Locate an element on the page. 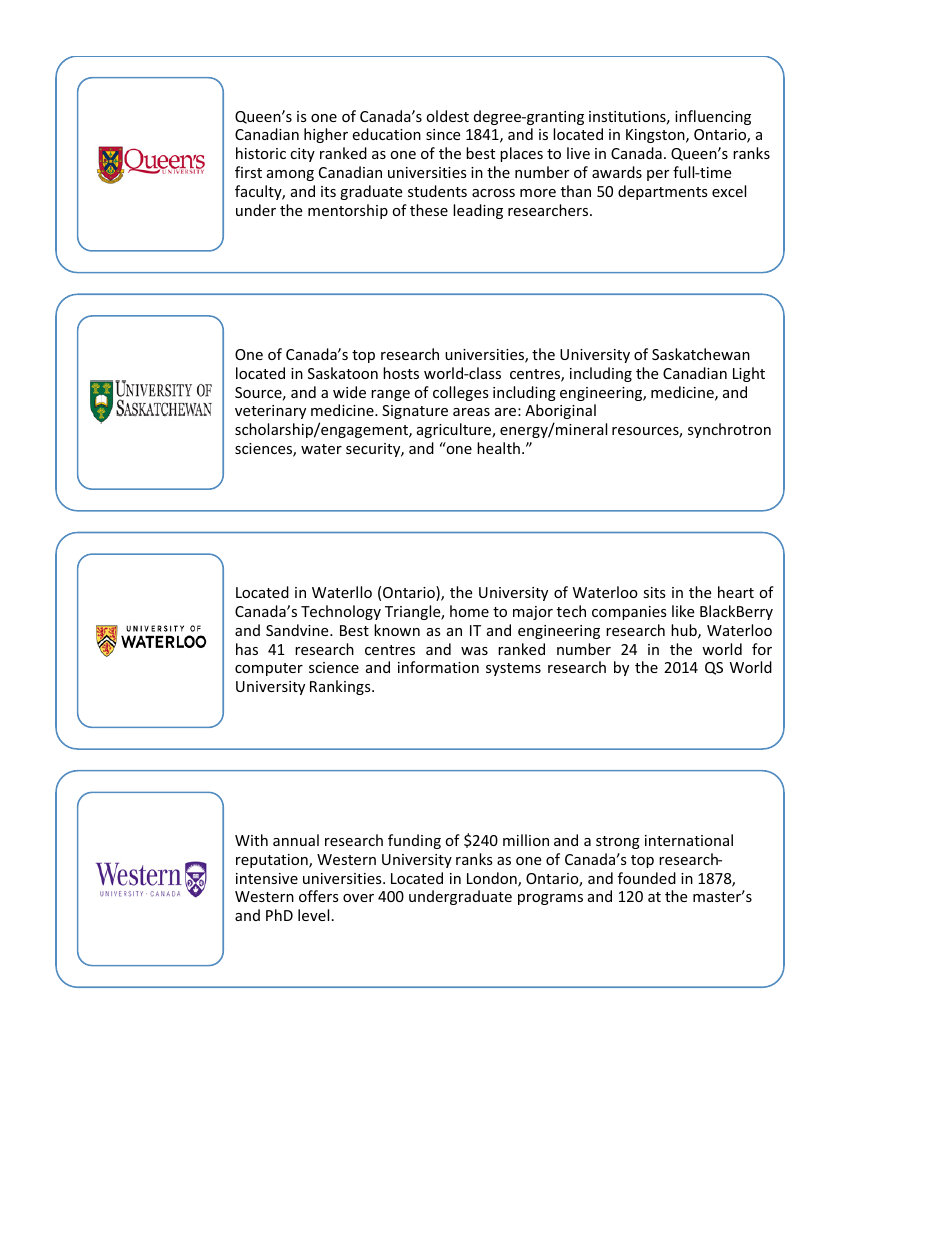  places is located at coordinates (521, 154).
